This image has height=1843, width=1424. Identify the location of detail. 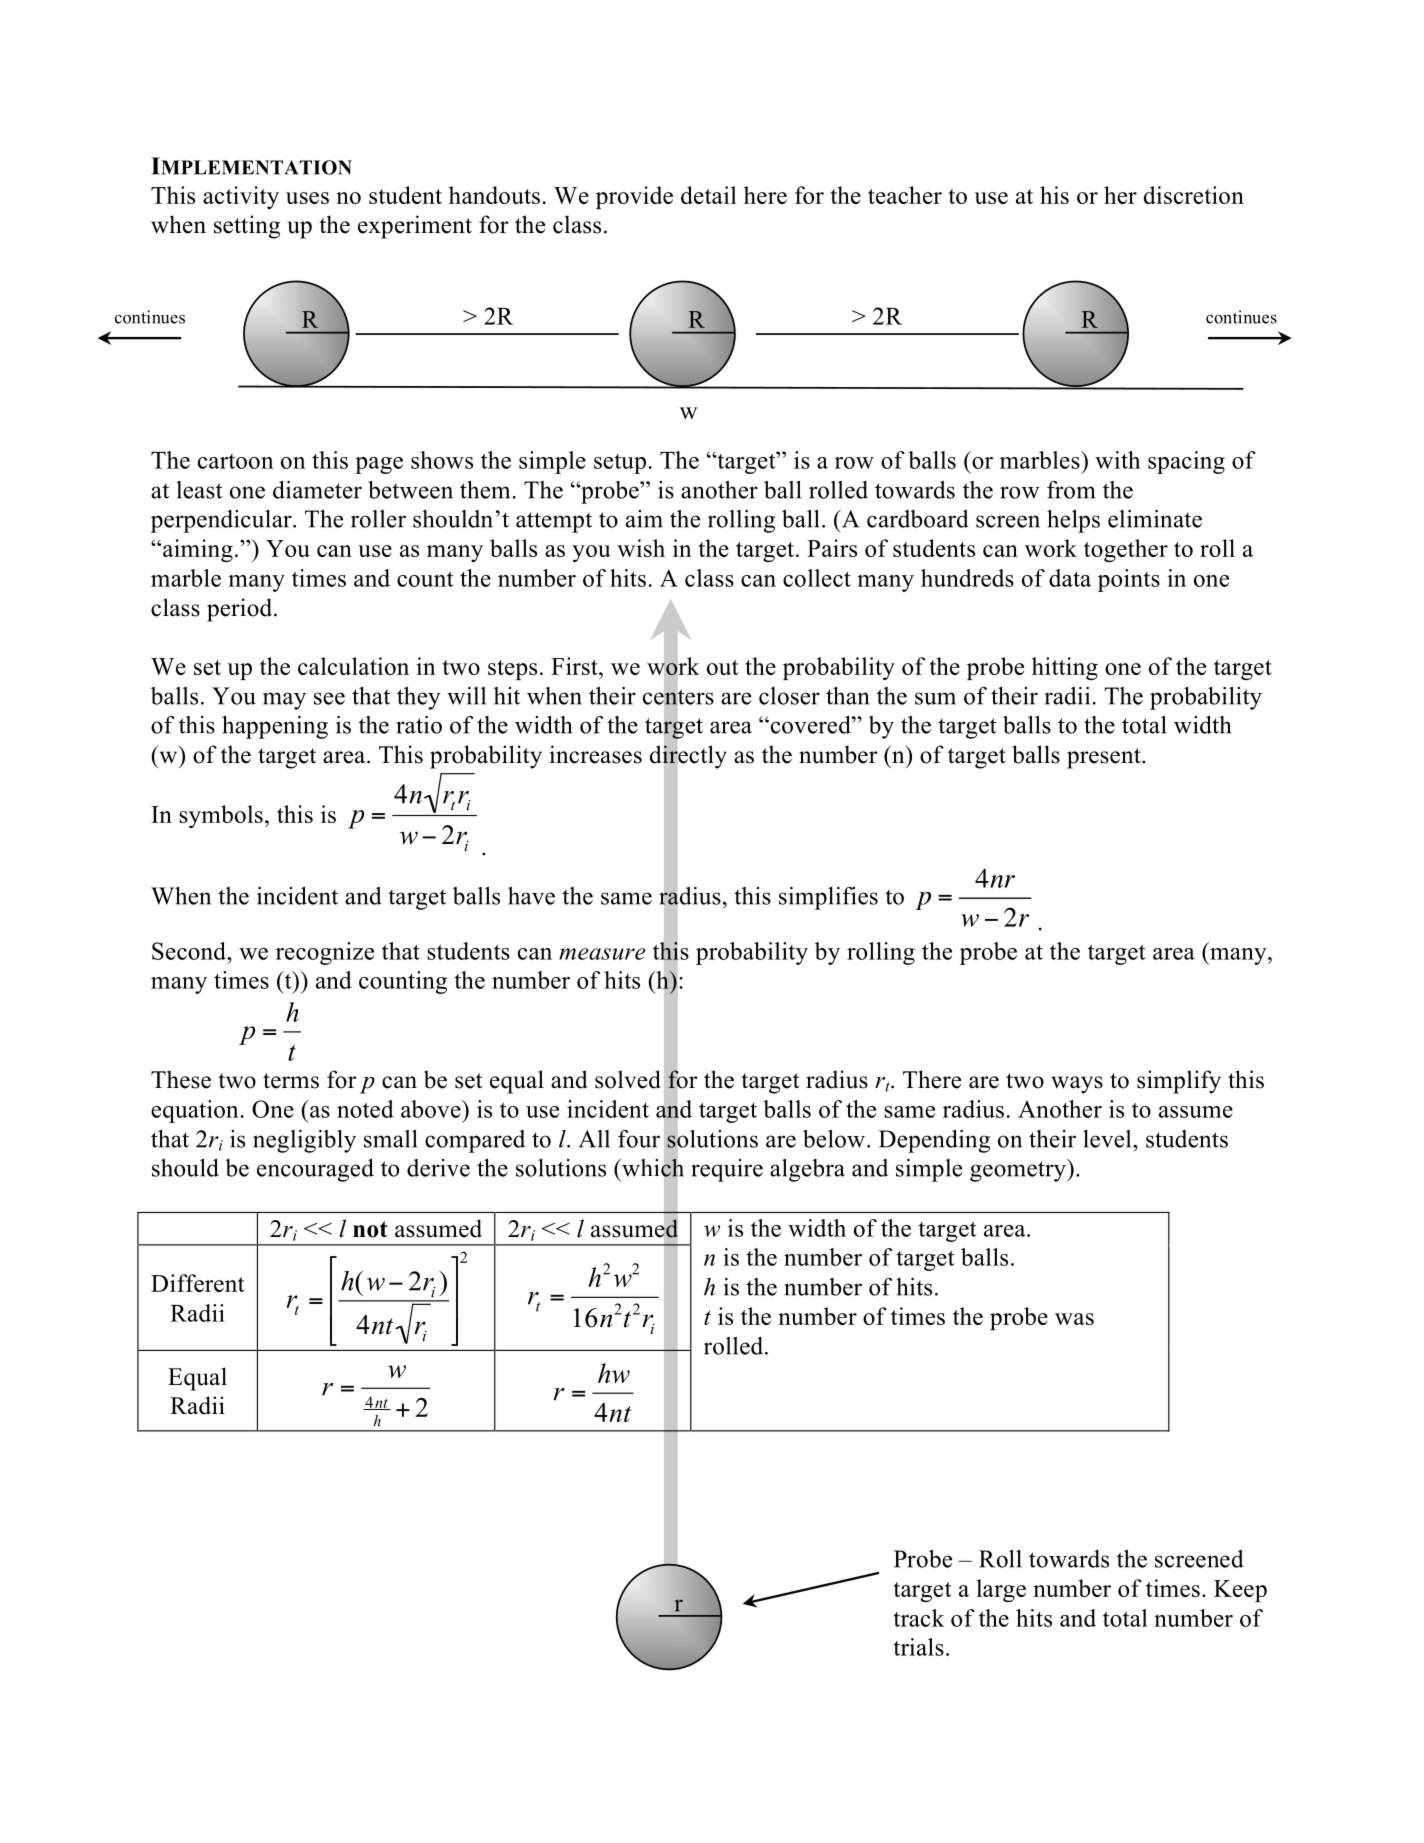
(709, 195).
